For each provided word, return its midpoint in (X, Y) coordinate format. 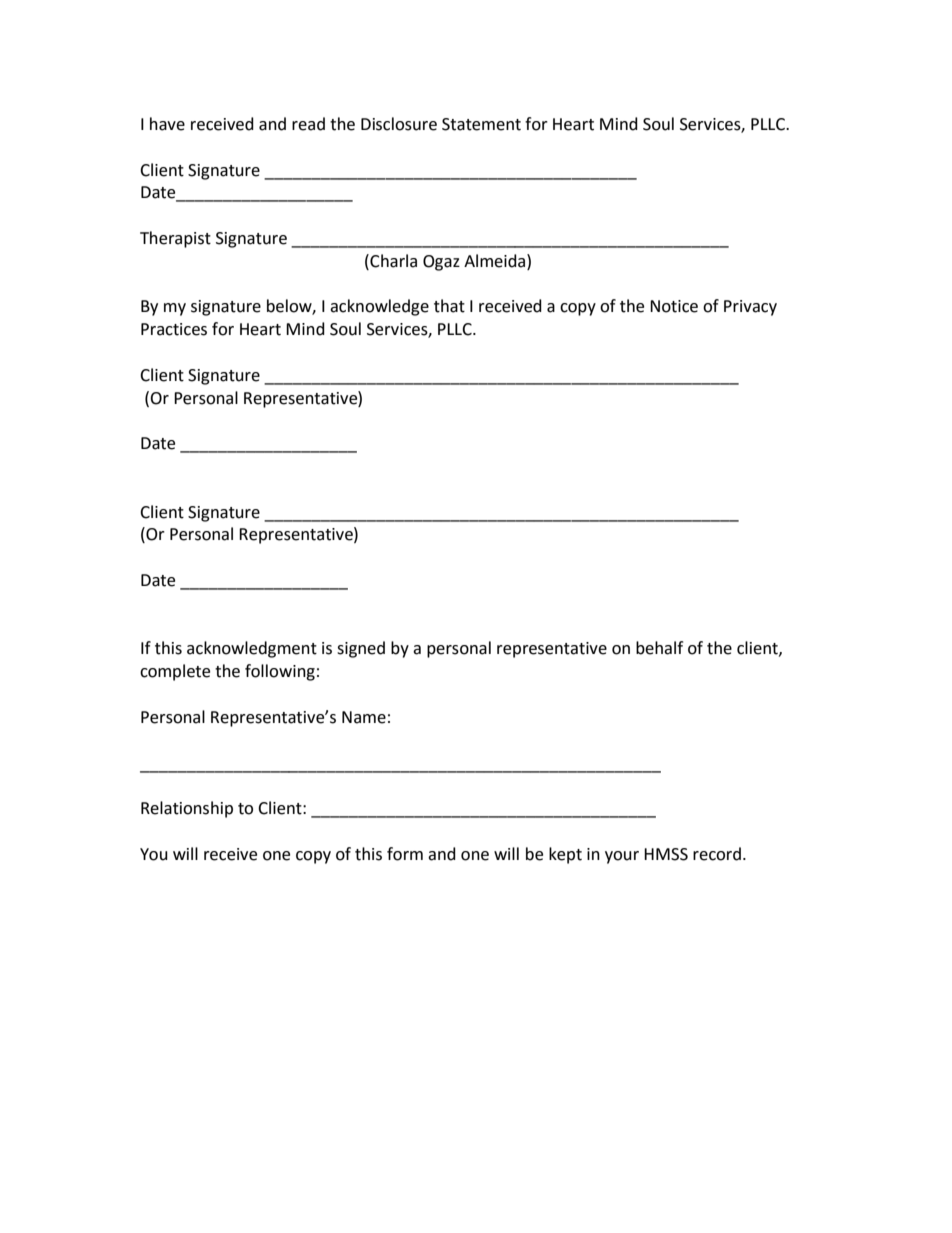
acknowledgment (252, 649)
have (167, 124)
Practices (174, 329)
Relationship (187, 809)
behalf (659, 648)
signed (361, 649)
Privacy (750, 308)
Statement (481, 124)
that (449, 306)
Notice (674, 306)
